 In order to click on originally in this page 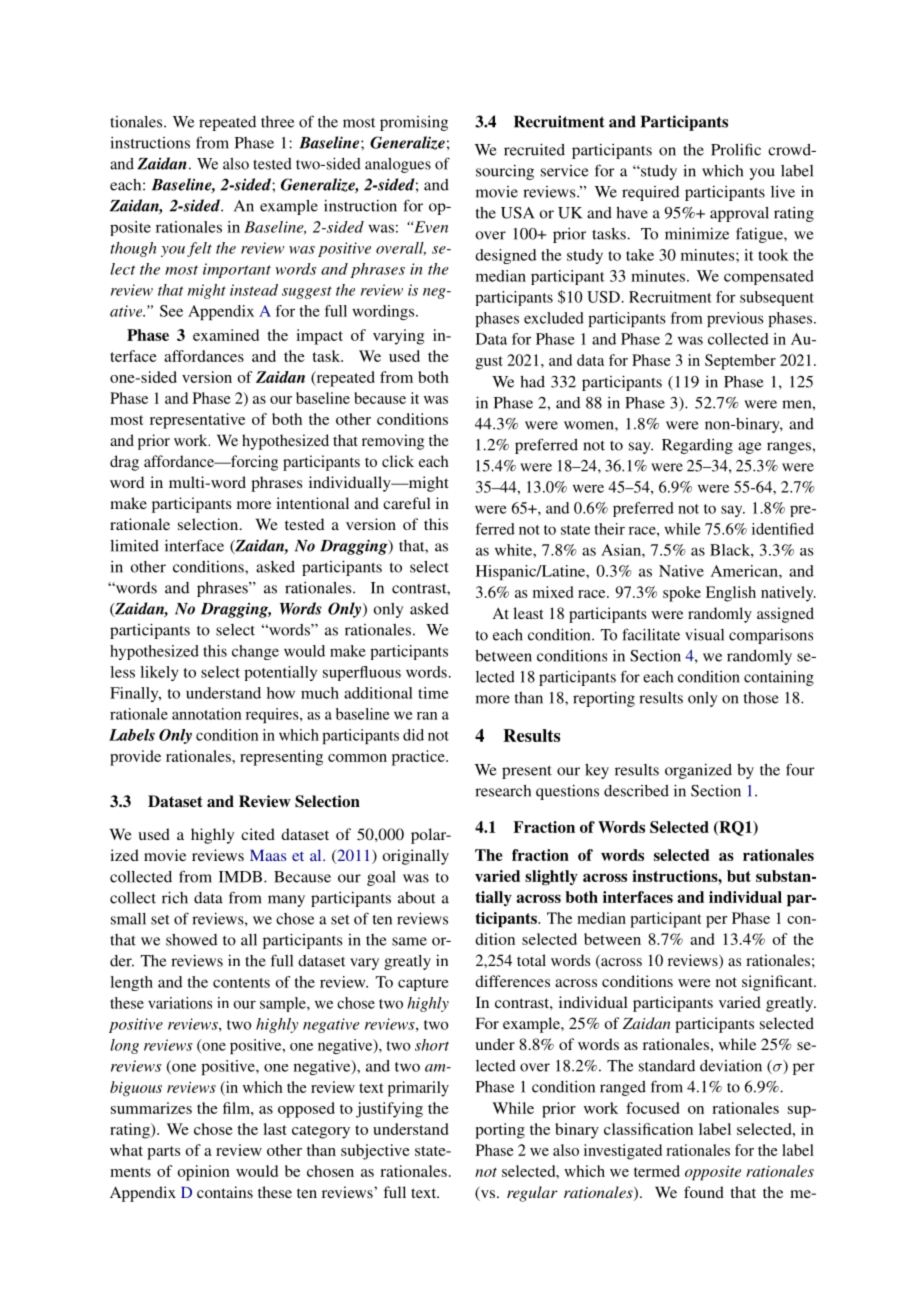, I will do `click(416, 857)`.
